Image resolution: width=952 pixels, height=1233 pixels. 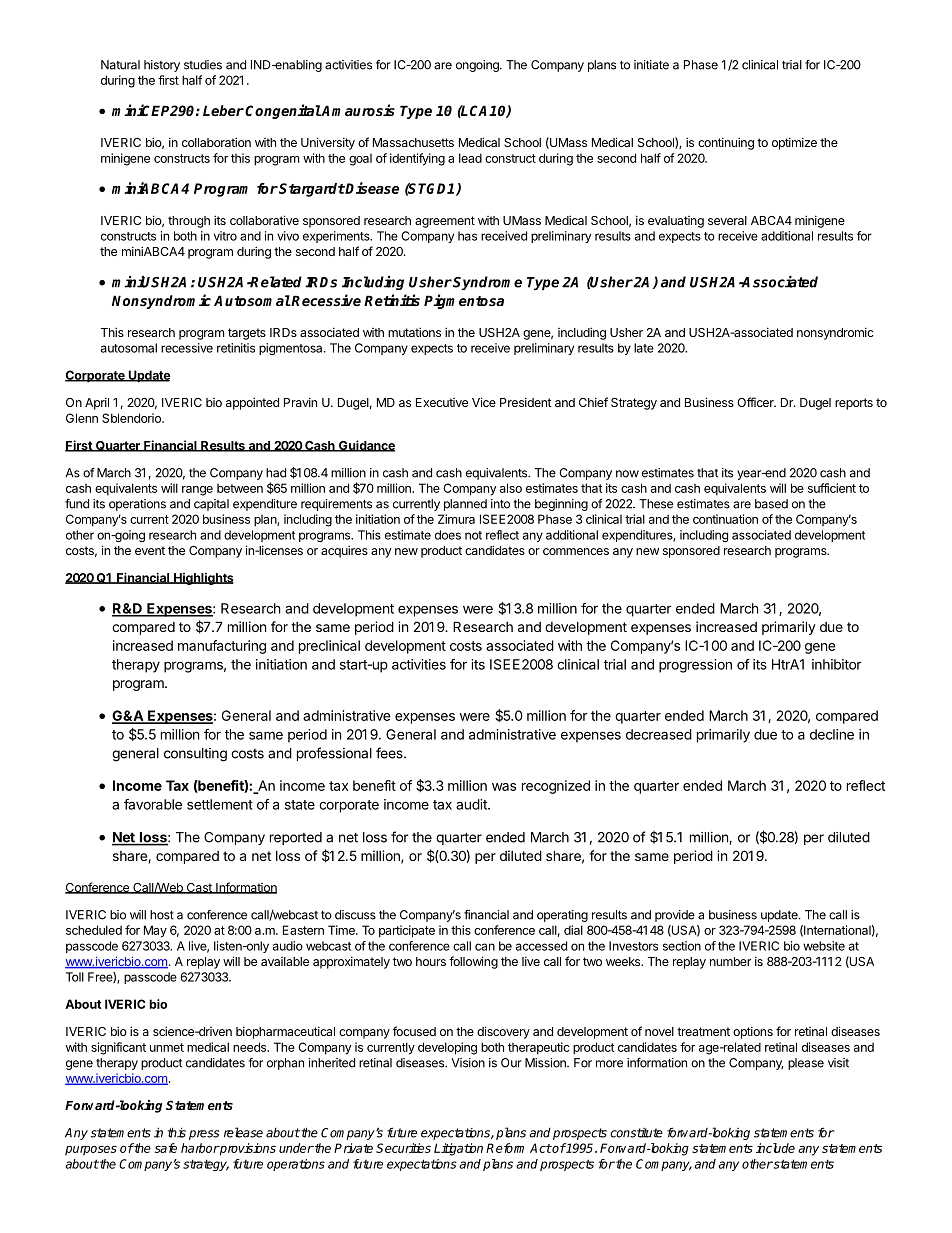 I want to click on history, so click(x=162, y=66).
